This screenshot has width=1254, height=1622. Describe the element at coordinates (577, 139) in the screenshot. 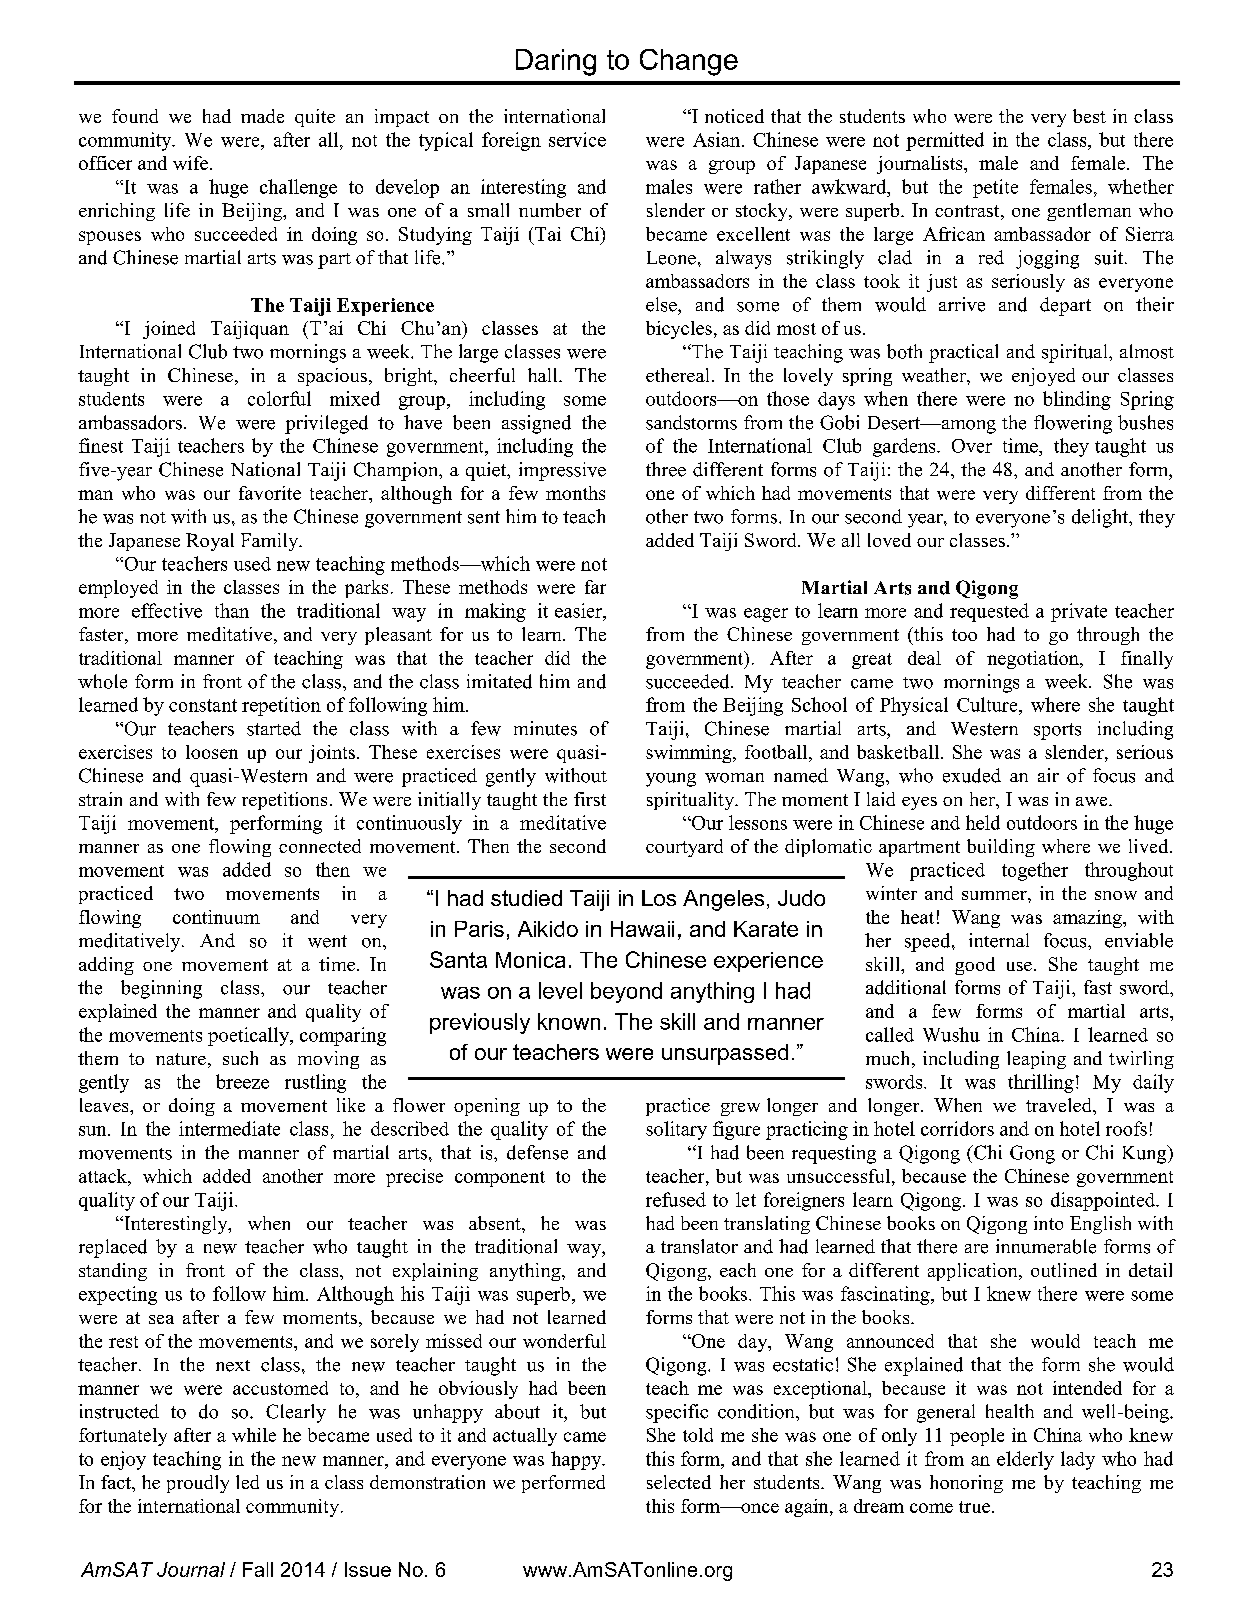

I see `service` at that location.
